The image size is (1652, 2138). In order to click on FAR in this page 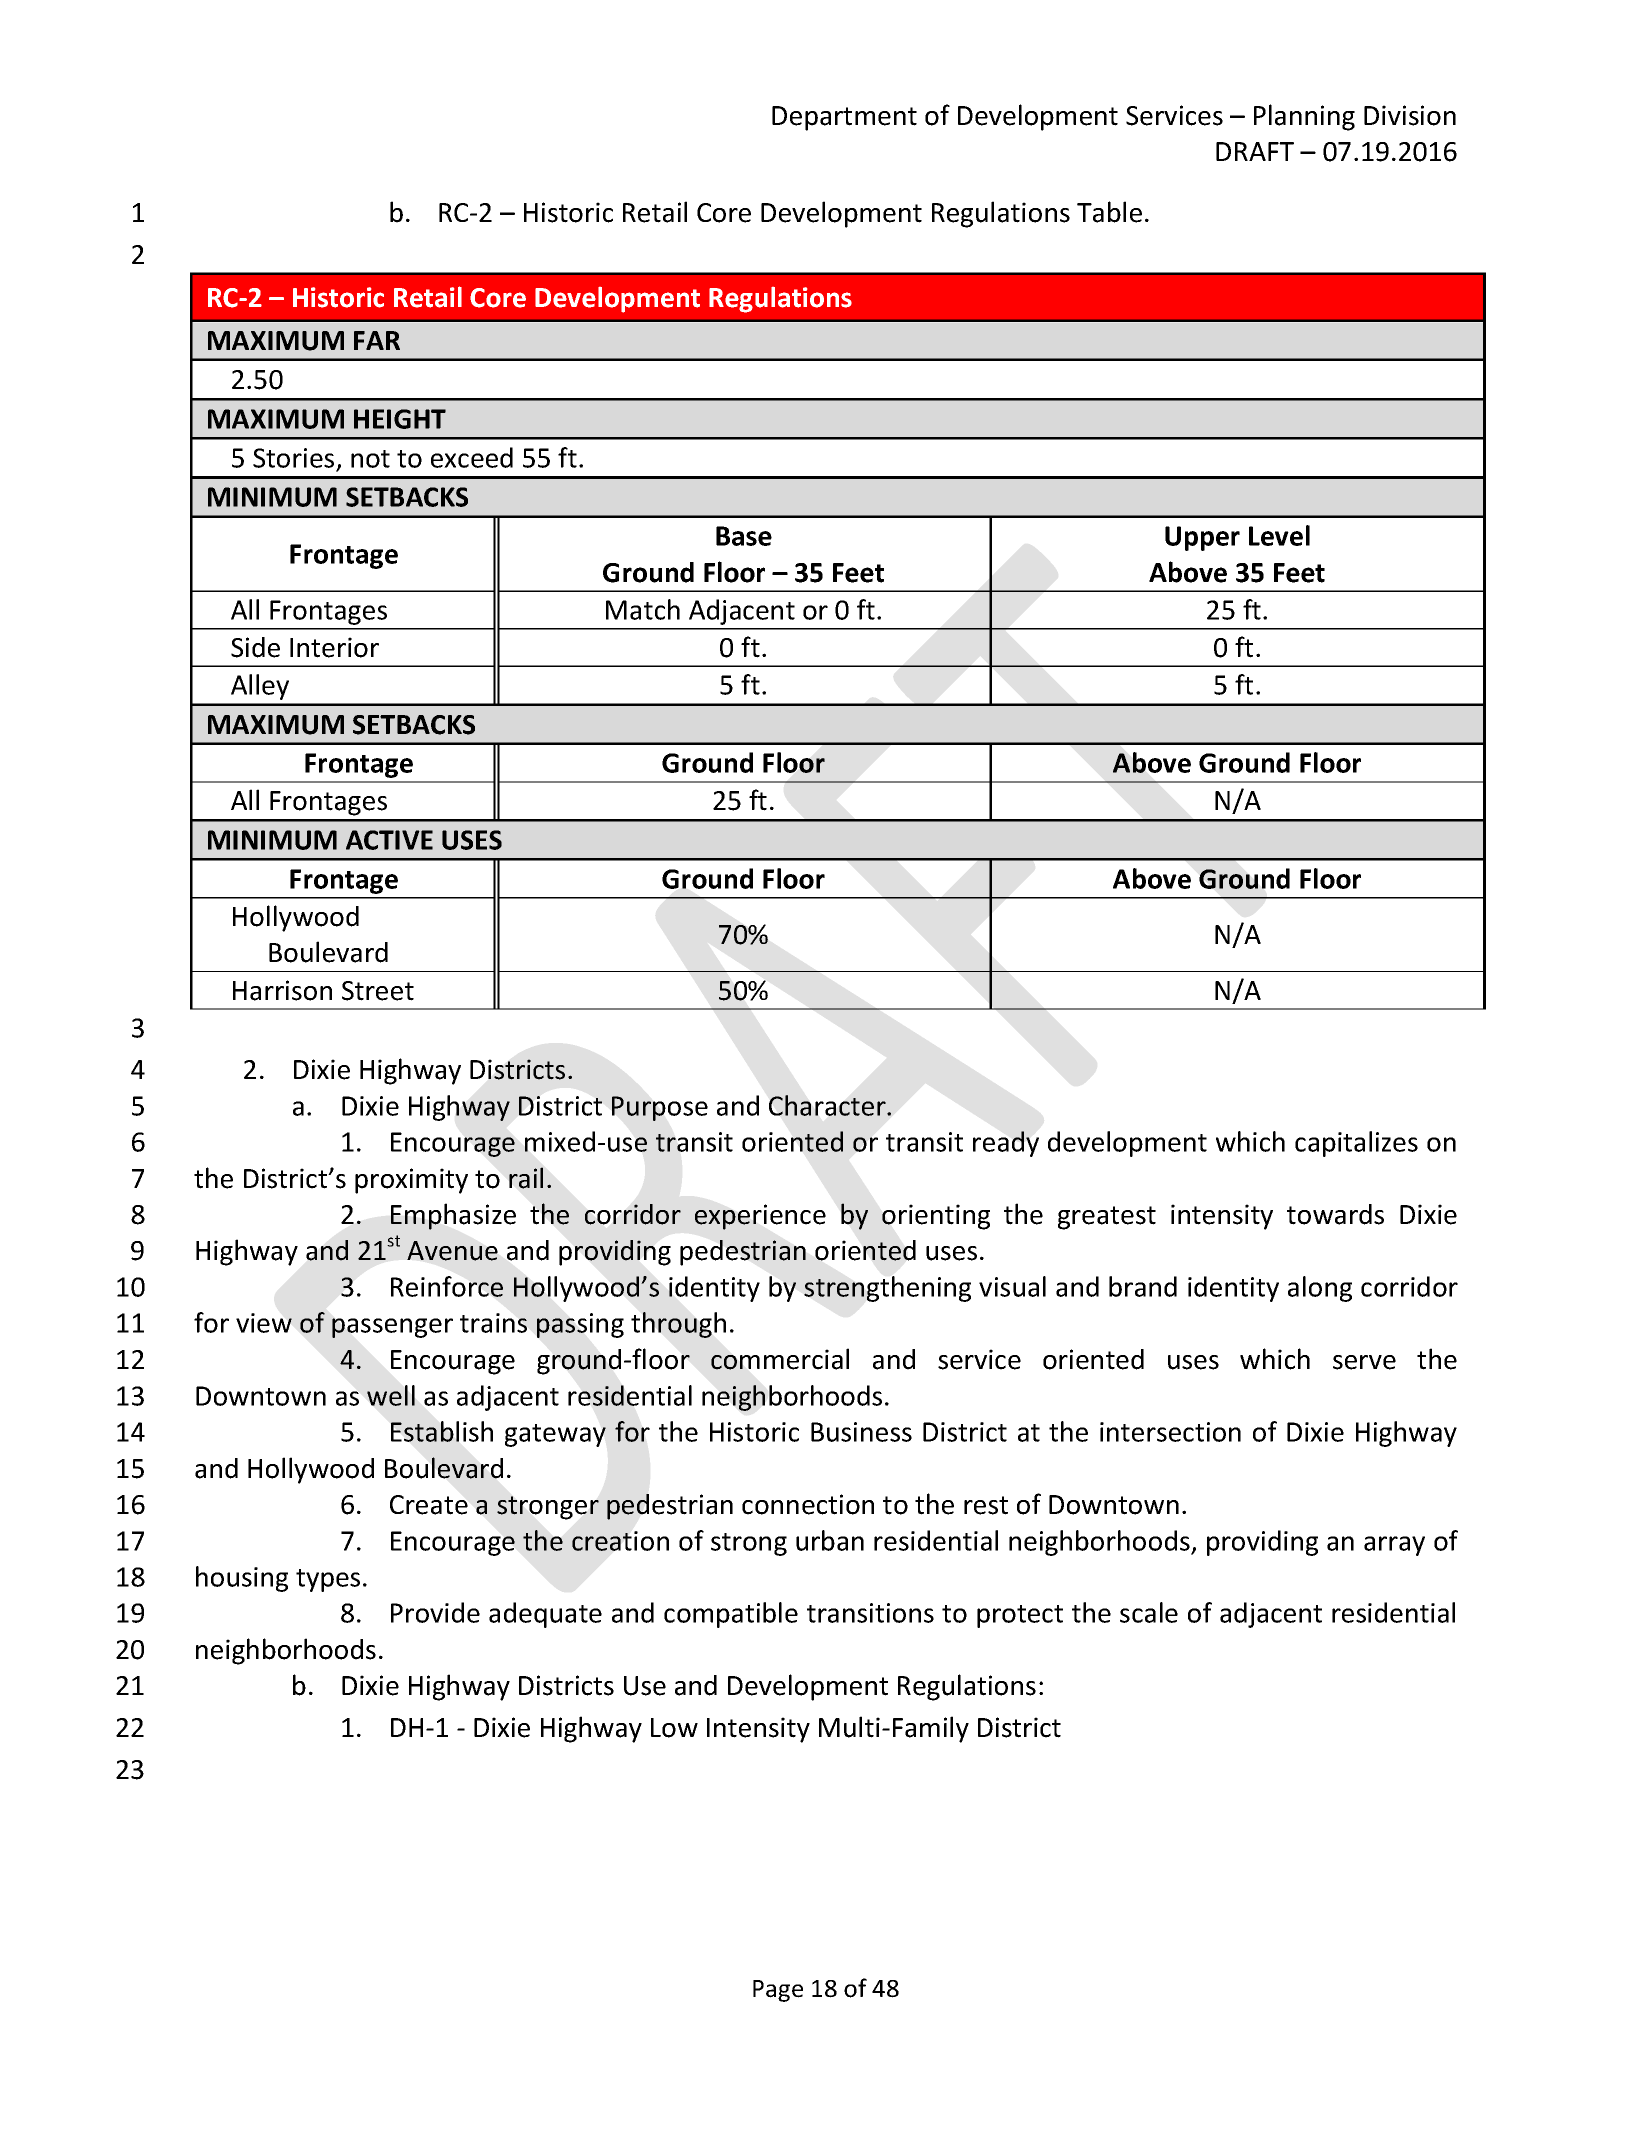, I will do `click(377, 340)`.
